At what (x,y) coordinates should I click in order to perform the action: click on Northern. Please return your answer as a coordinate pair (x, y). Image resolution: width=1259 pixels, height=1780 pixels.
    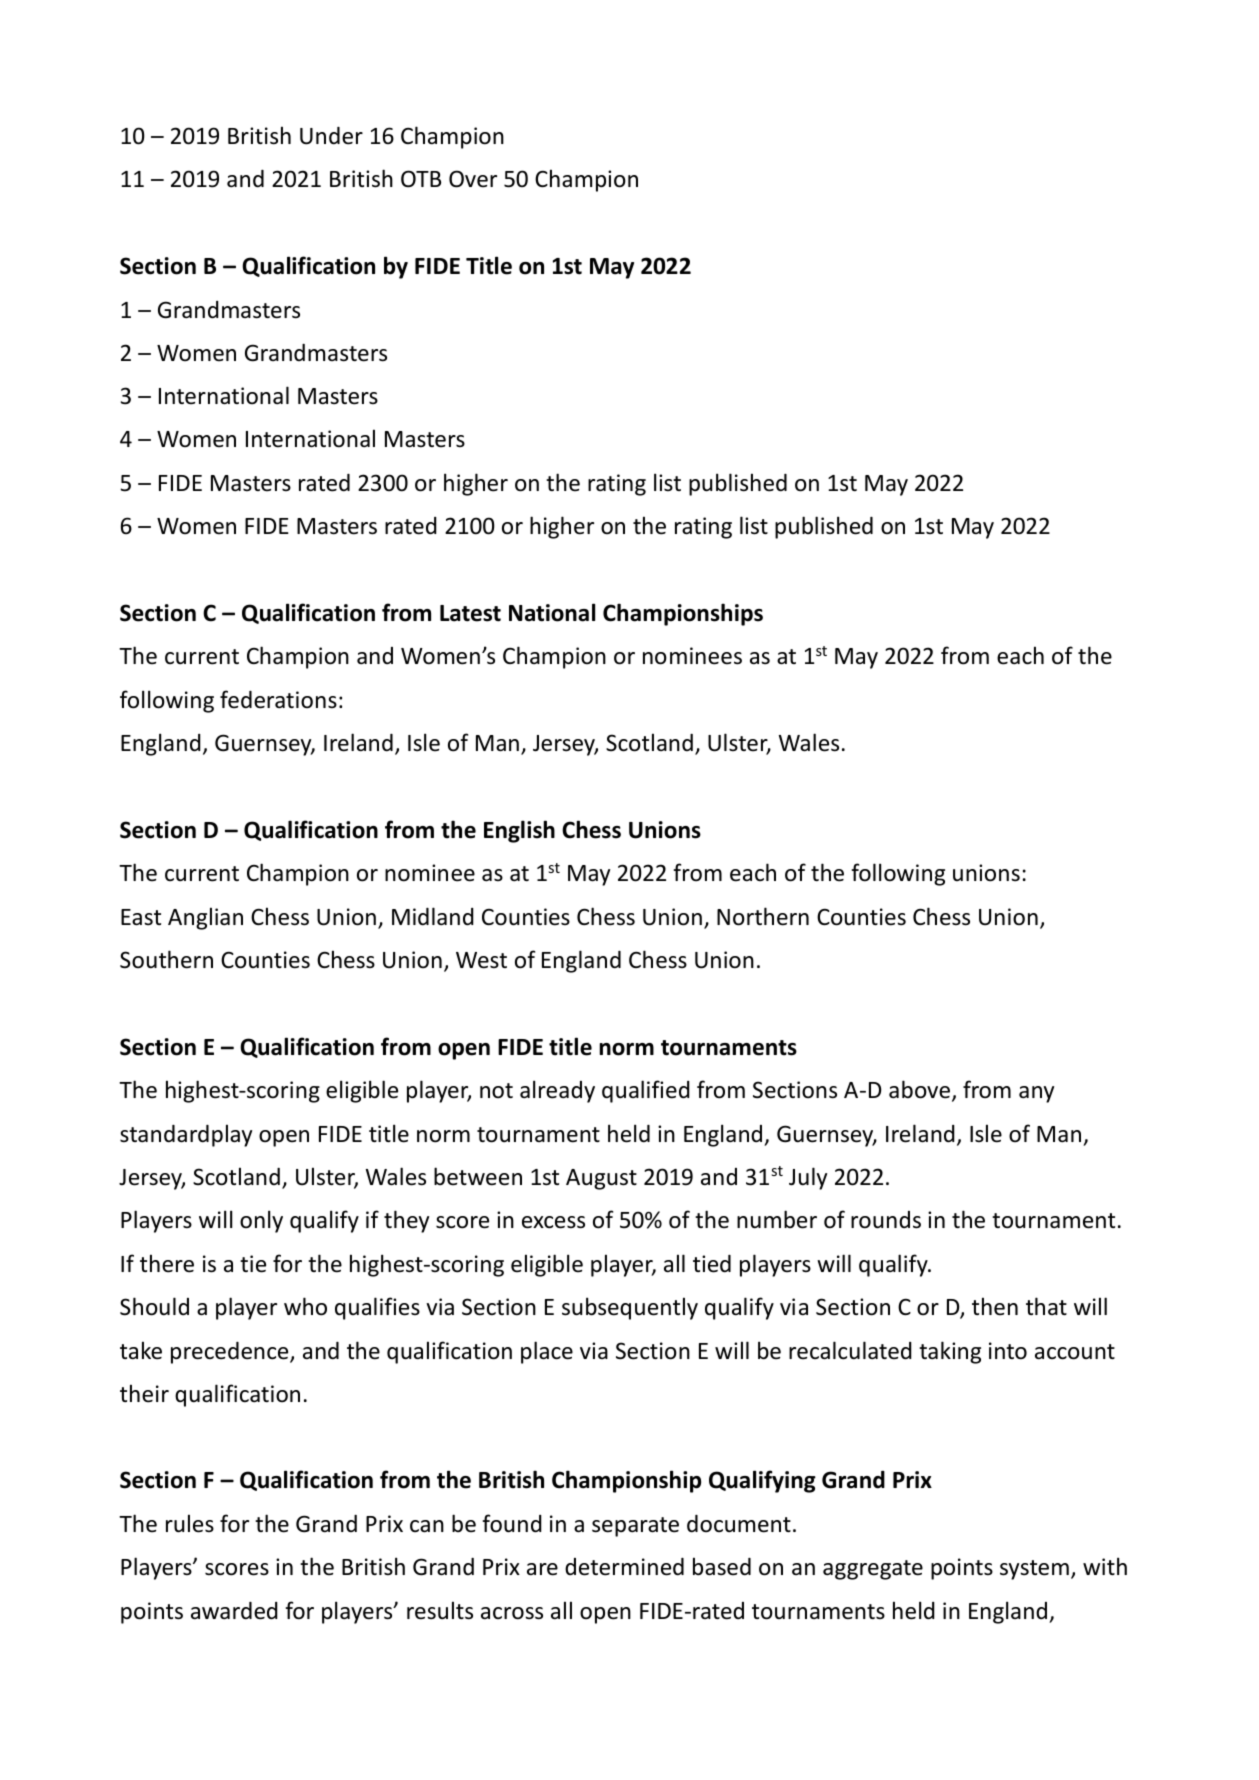
    Looking at the image, I should click on (763, 916).
